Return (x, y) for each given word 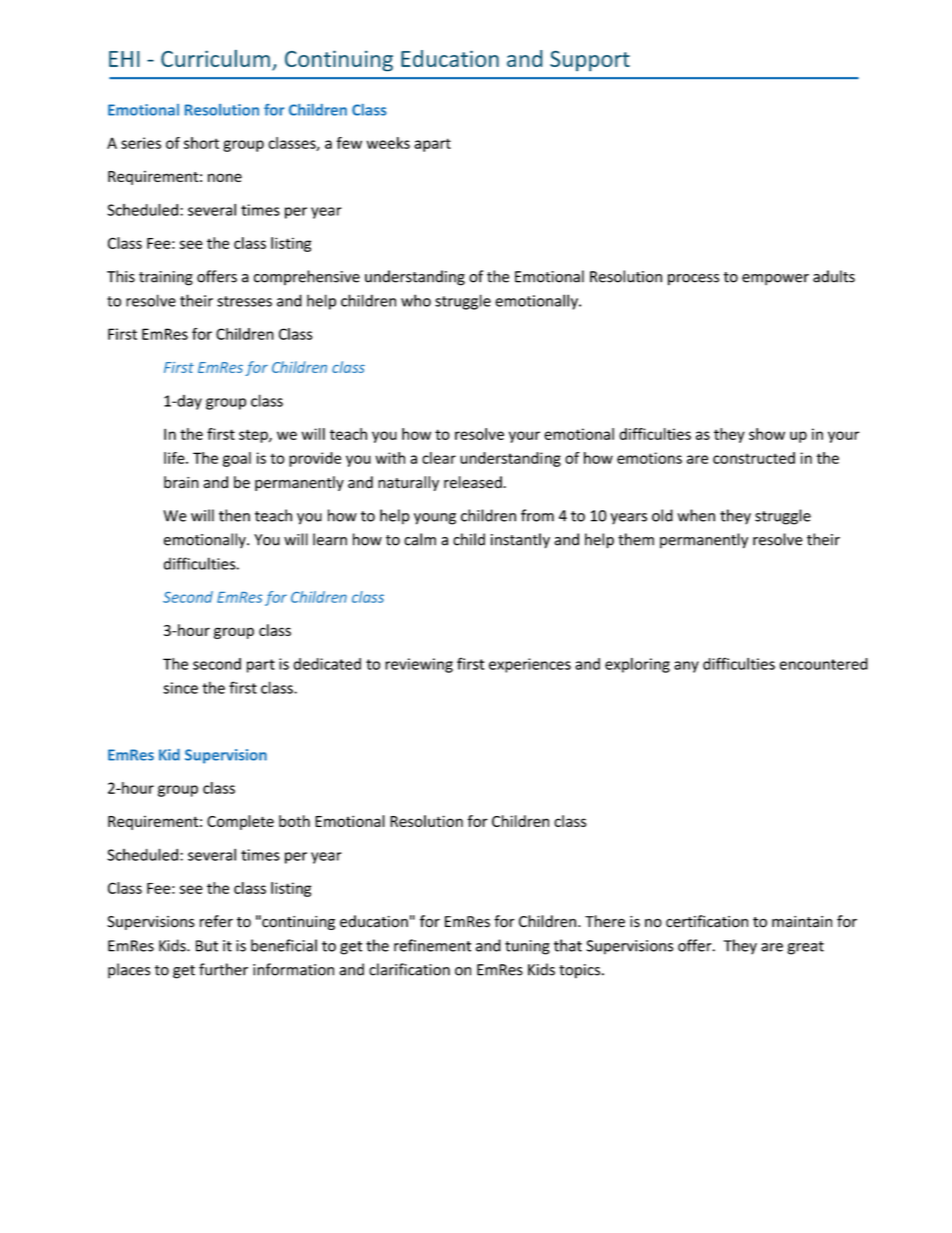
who (416, 300)
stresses (244, 301)
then (234, 515)
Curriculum (215, 58)
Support (590, 61)
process (693, 280)
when (696, 515)
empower (775, 280)
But (207, 946)
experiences (530, 665)
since (180, 688)
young (435, 519)
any (686, 667)
